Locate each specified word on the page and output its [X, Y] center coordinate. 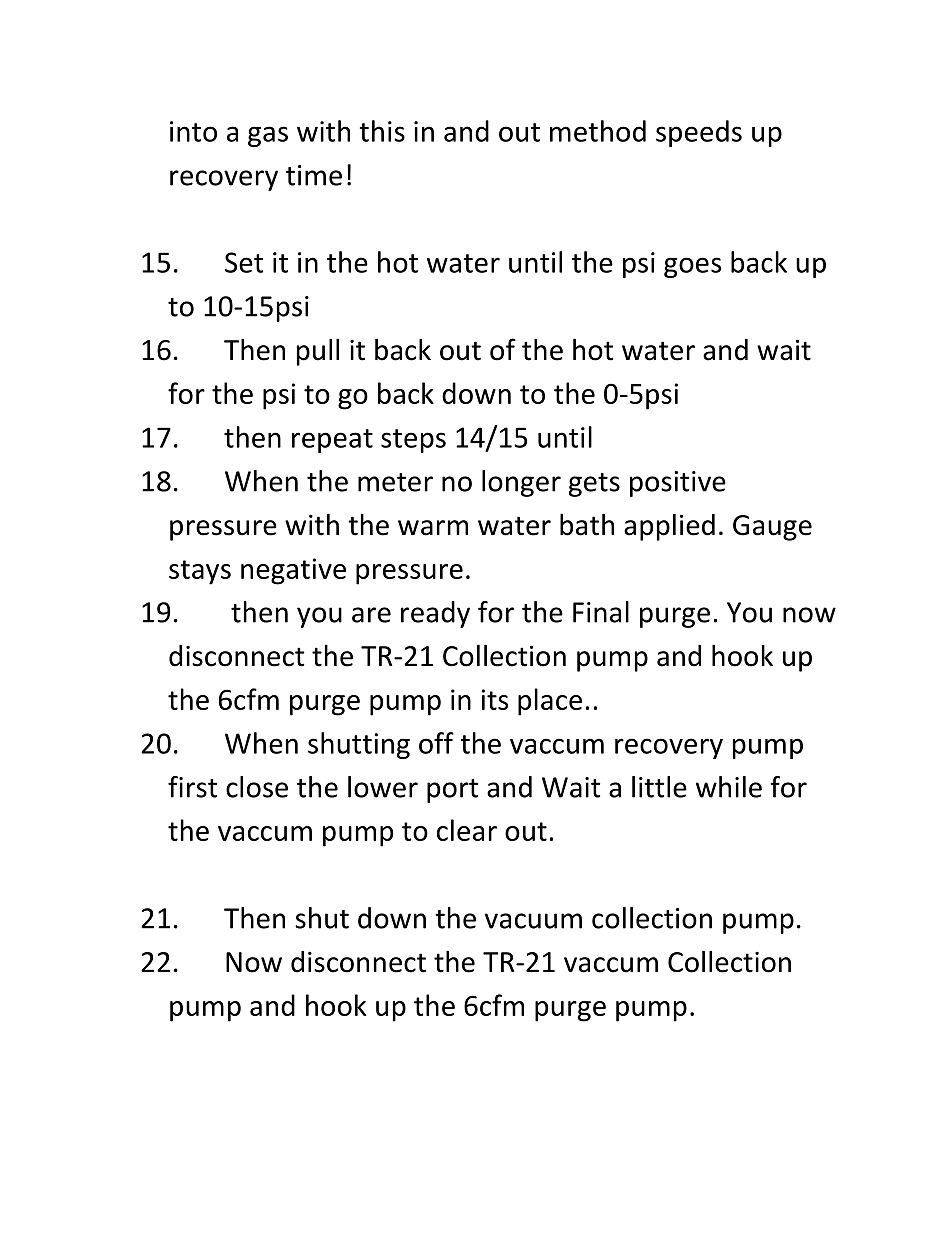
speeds [699, 133]
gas [268, 136]
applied [669, 527]
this [382, 131]
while [729, 787]
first [192, 787]
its [495, 699]
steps [413, 441]
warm [433, 528]
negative [293, 571]
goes [692, 267]
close [257, 787]
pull [318, 352]
